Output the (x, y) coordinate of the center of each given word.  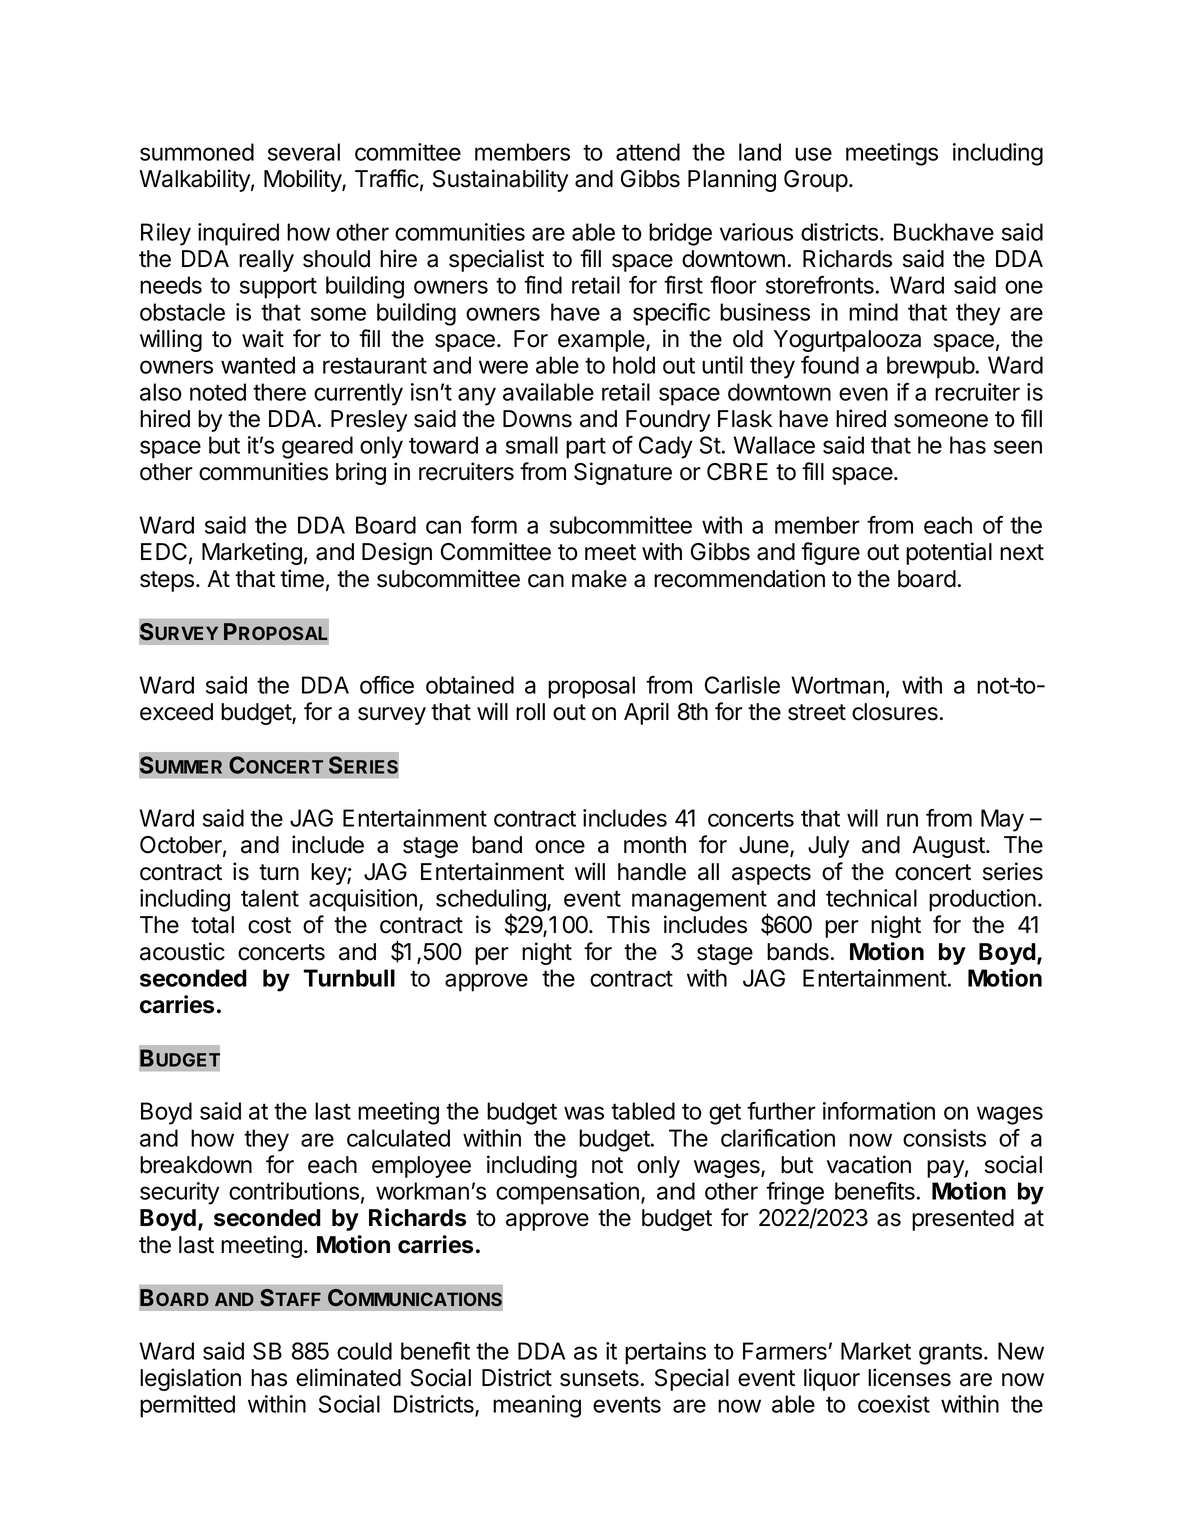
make (599, 579)
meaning (537, 1406)
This (628, 924)
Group (816, 181)
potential (949, 553)
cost (269, 925)
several (304, 152)
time (302, 578)
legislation (190, 1379)
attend (648, 152)
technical (871, 898)
